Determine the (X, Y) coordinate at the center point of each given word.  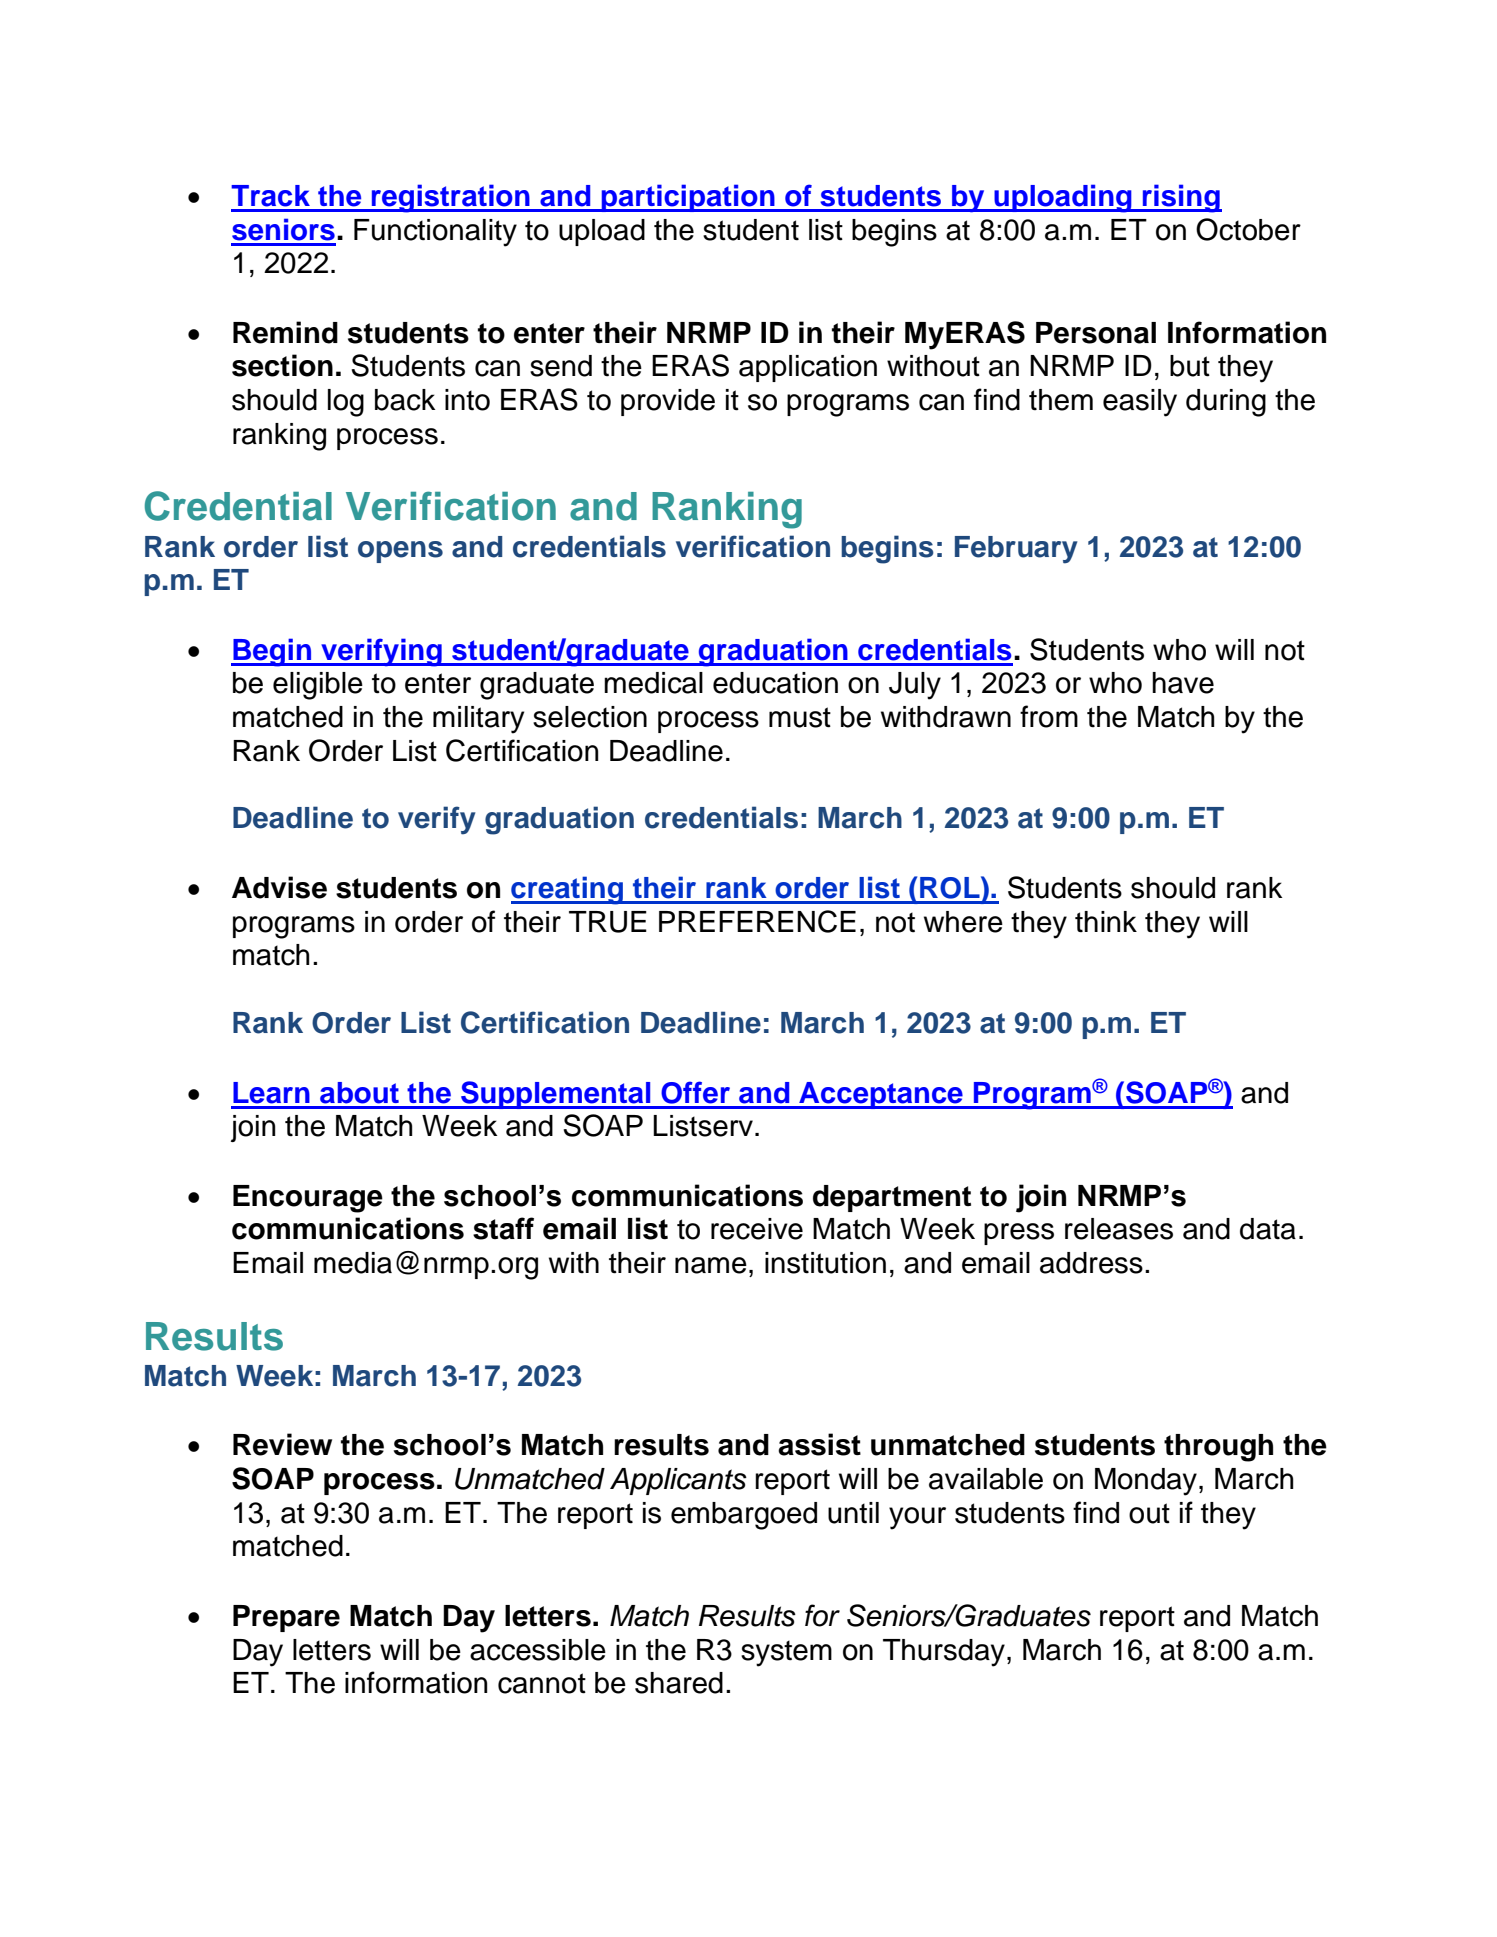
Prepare (286, 1618)
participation (688, 198)
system (786, 1653)
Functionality (435, 233)
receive (757, 1229)
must (800, 717)
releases (1119, 1229)
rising (1181, 198)
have (1183, 683)
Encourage (308, 1199)
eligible (318, 686)
